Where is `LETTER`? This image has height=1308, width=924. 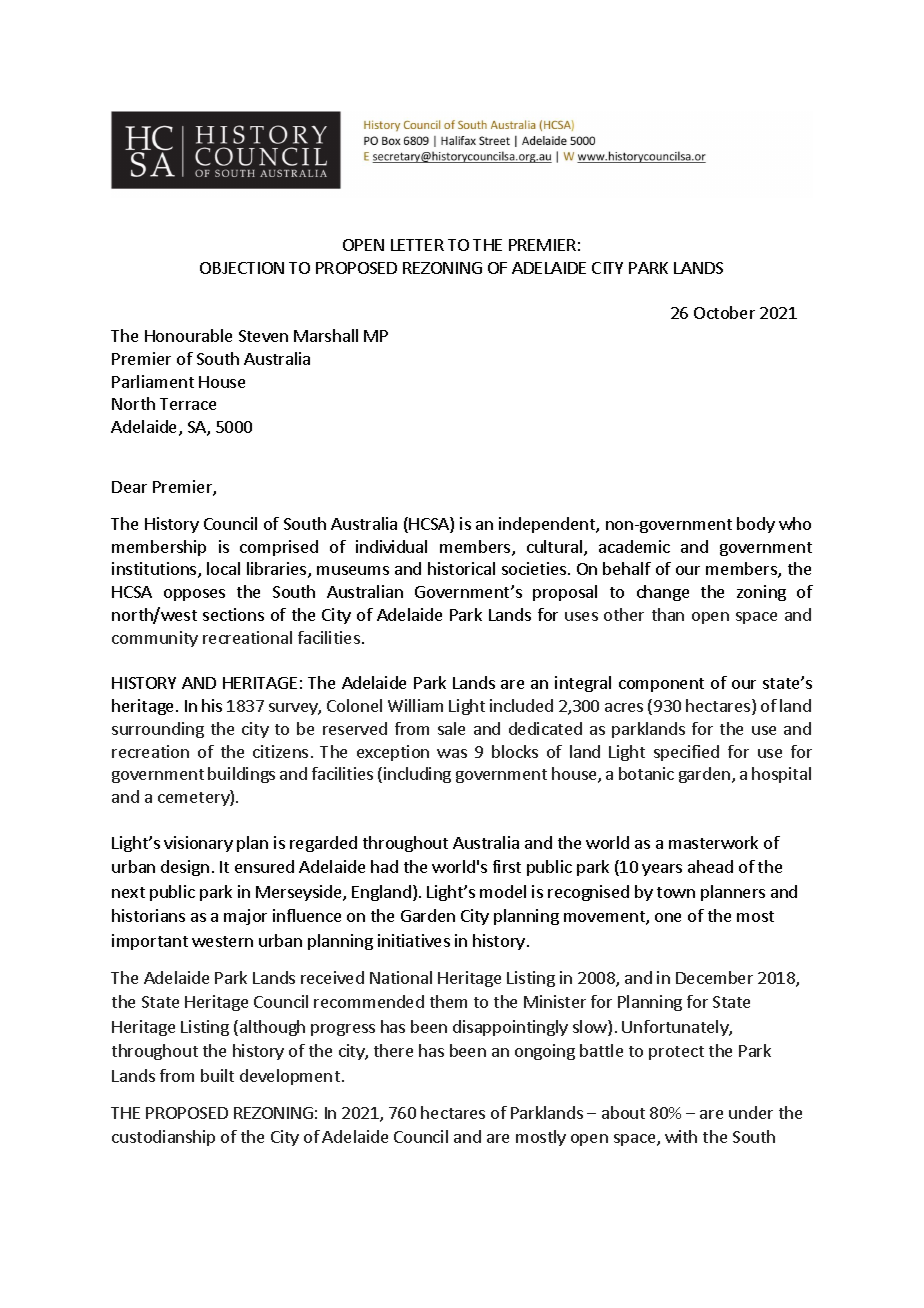
LETTER is located at coordinates (417, 245).
